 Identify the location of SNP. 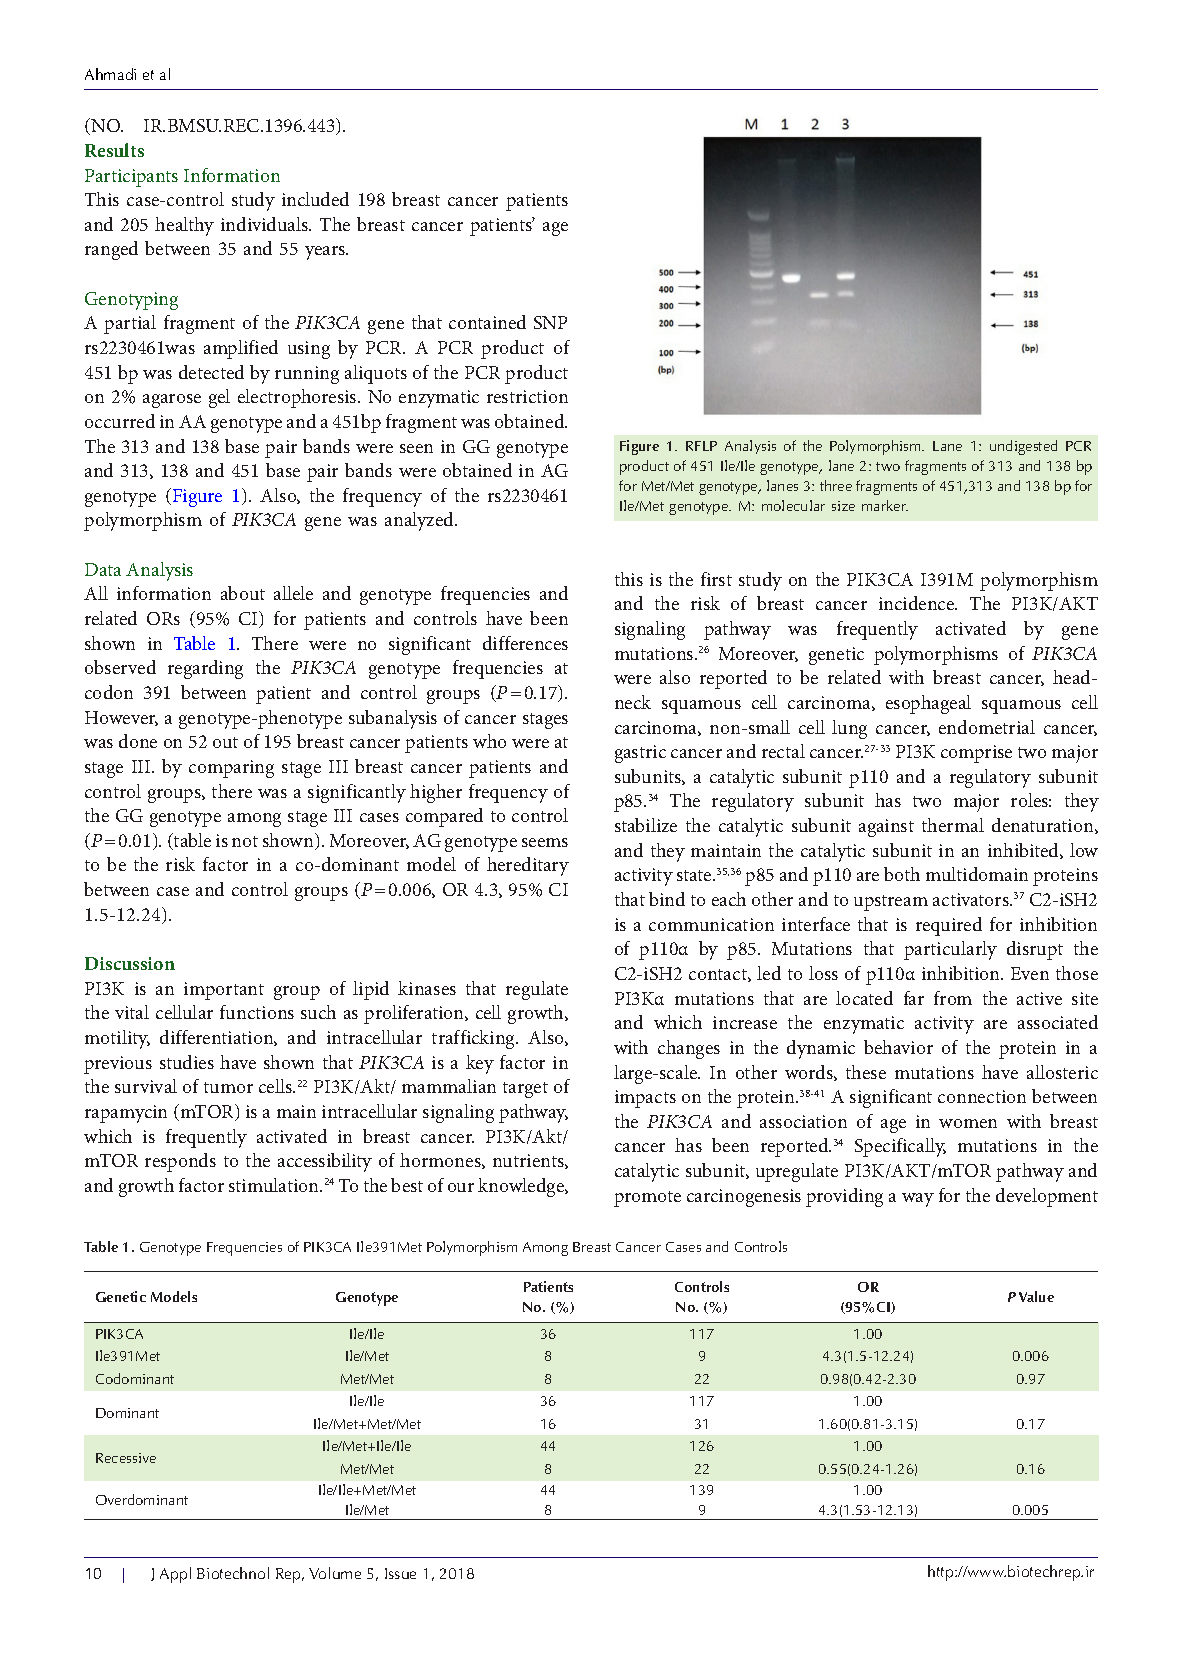
(550, 322).
